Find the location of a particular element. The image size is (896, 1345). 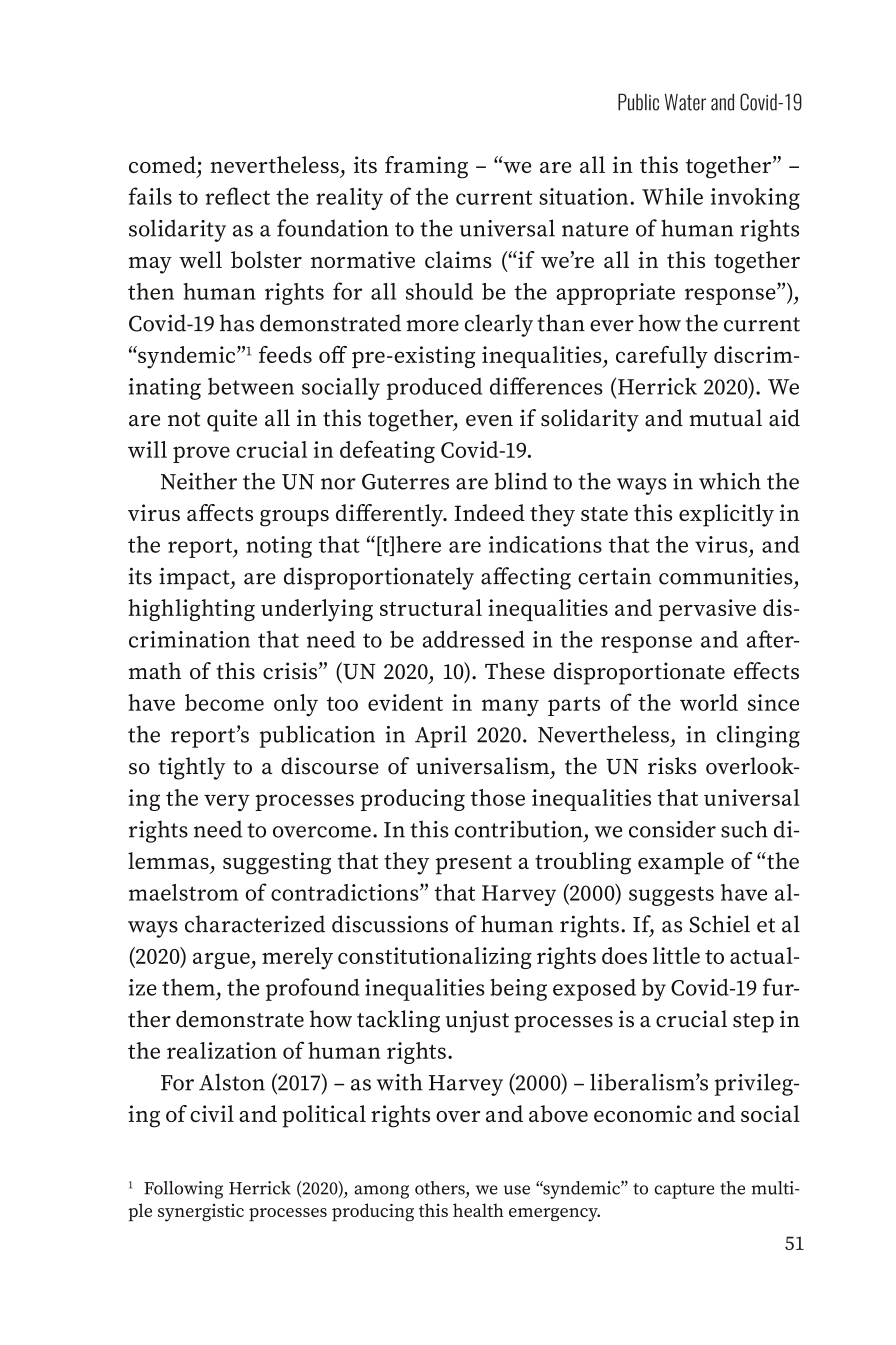

Following is located at coordinates (183, 1190).
